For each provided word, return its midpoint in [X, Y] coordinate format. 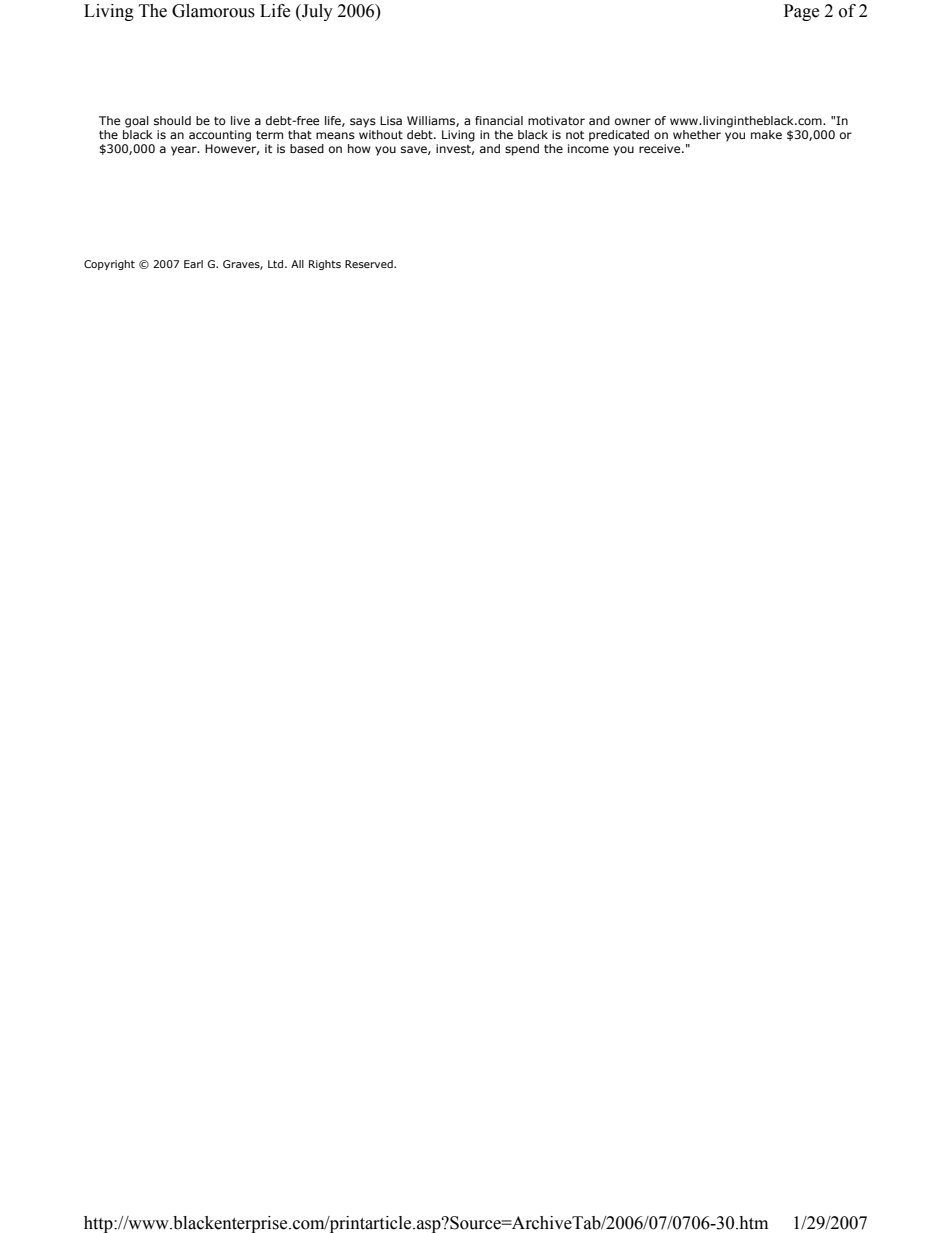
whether [697, 134]
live [240, 120]
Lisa [391, 120]
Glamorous [213, 11]
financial [499, 120]
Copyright [109, 265]
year [185, 151]
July [316, 12]
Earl [193, 264]
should [172, 120]
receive [661, 148]
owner [633, 121]
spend [522, 150]
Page [801, 12]
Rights [325, 265]
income [588, 148]
